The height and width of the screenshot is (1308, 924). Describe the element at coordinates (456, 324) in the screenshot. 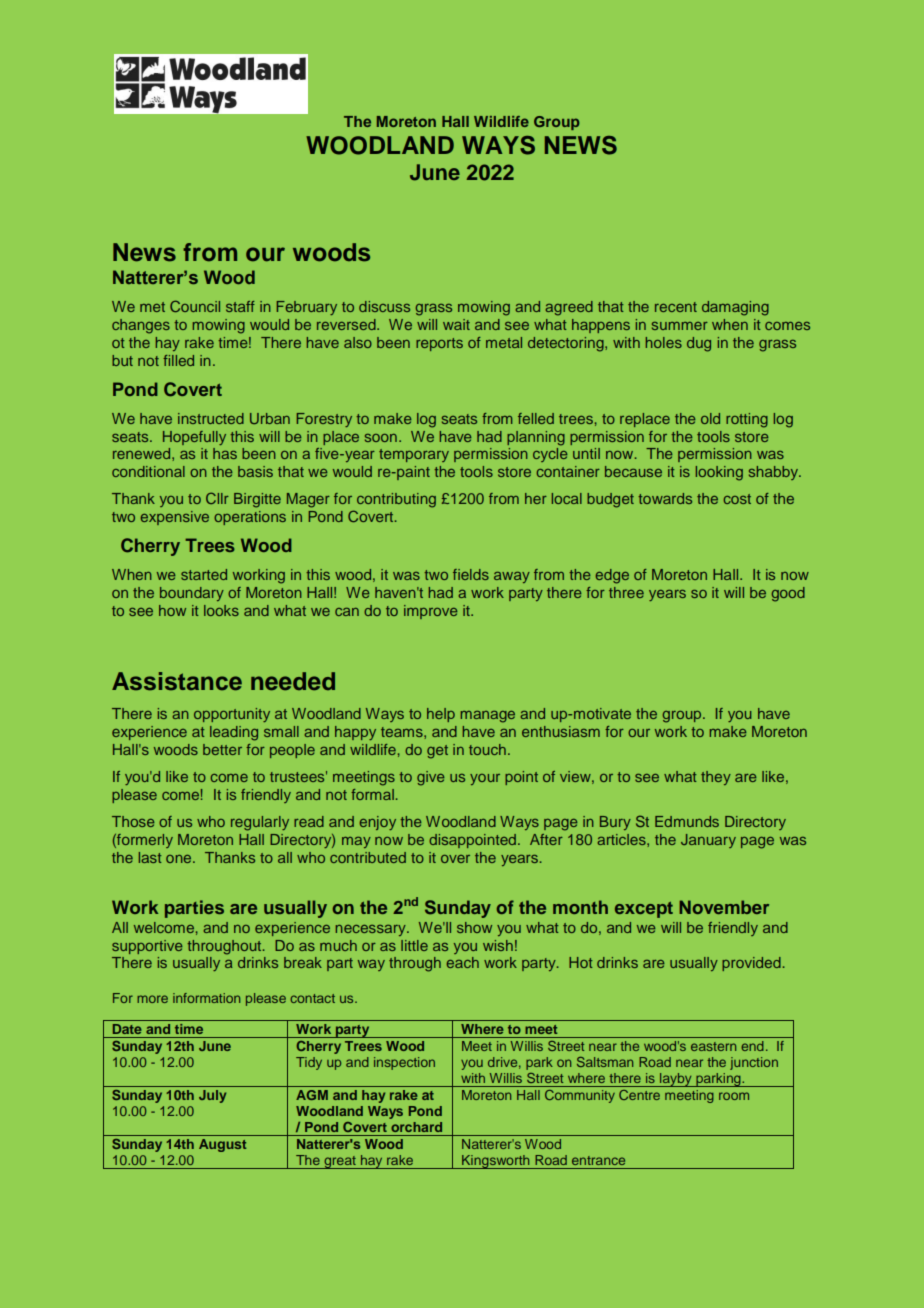

I see `wait` at that location.
